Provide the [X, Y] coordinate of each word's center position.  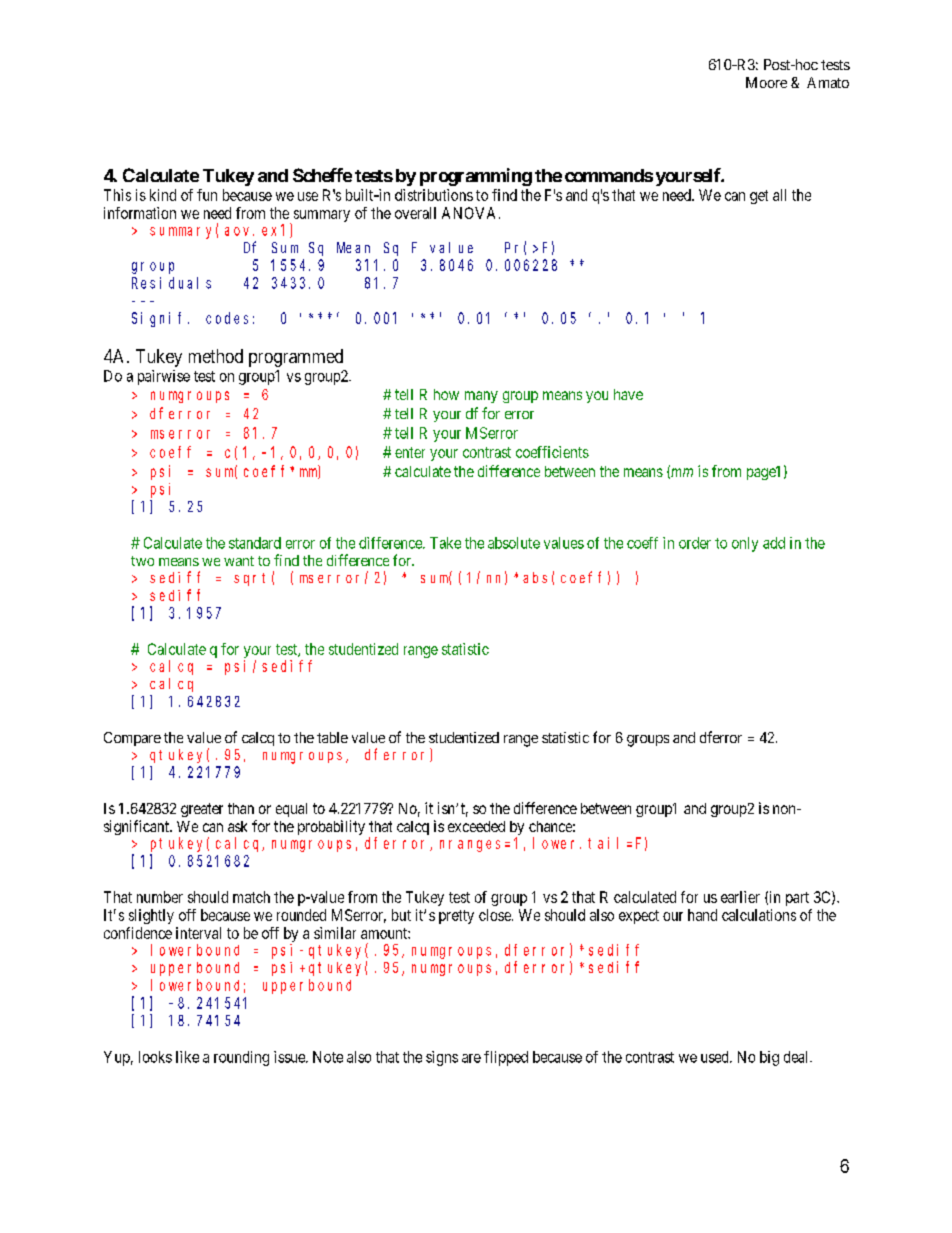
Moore [766, 82]
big [769, 1058]
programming [476, 177]
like [187, 1057]
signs [442, 1058]
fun [207, 195]
